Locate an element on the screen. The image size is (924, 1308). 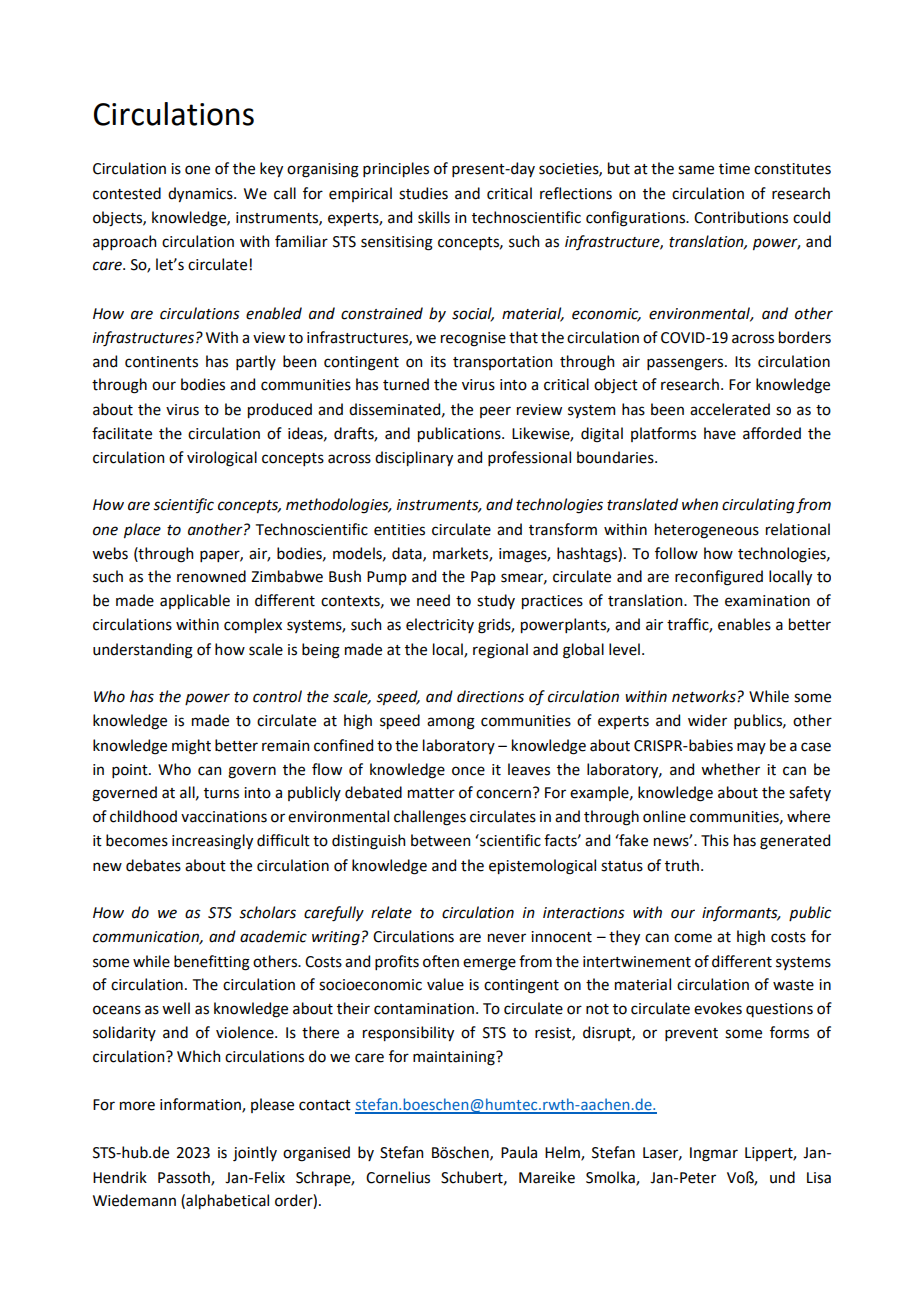
Paula is located at coordinates (519, 1152).
